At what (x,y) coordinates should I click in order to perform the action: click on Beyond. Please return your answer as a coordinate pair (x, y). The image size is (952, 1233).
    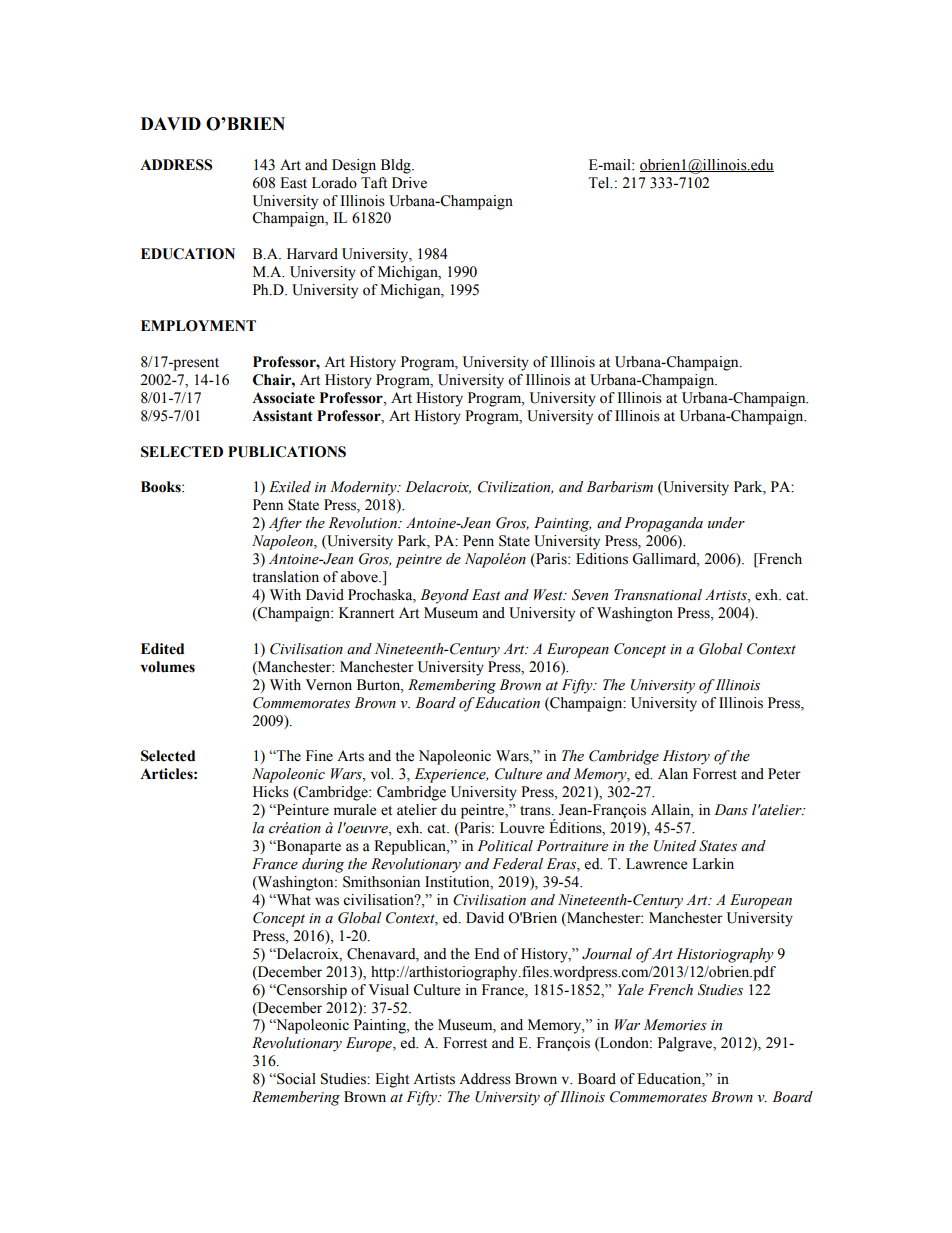
    Looking at the image, I should click on (444, 596).
